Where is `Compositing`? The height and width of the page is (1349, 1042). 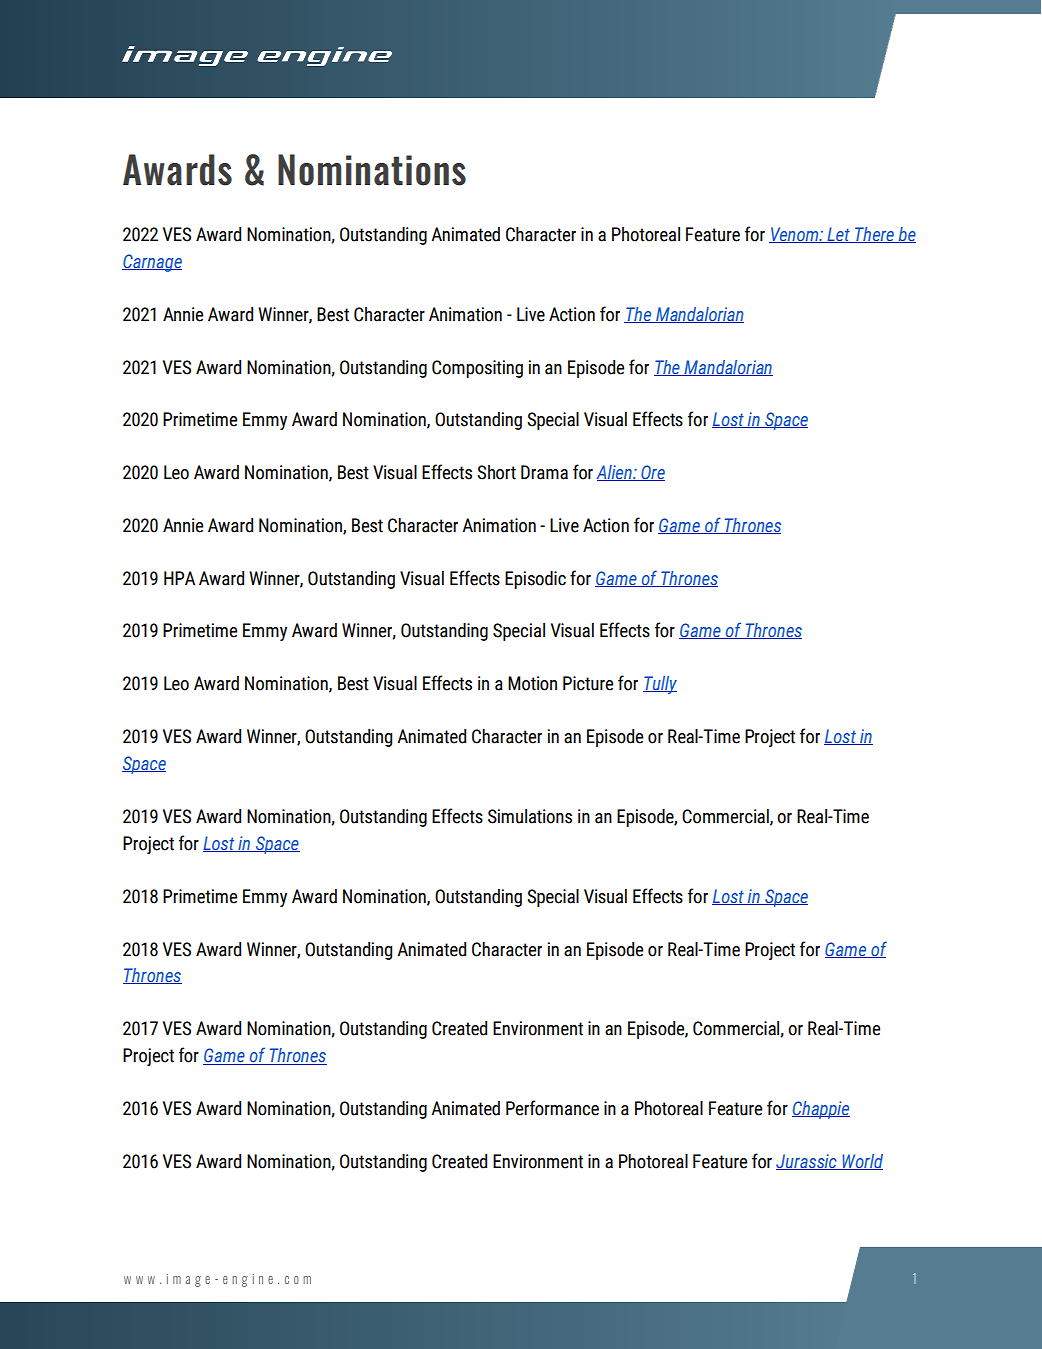
Compositing is located at coordinates (477, 369).
